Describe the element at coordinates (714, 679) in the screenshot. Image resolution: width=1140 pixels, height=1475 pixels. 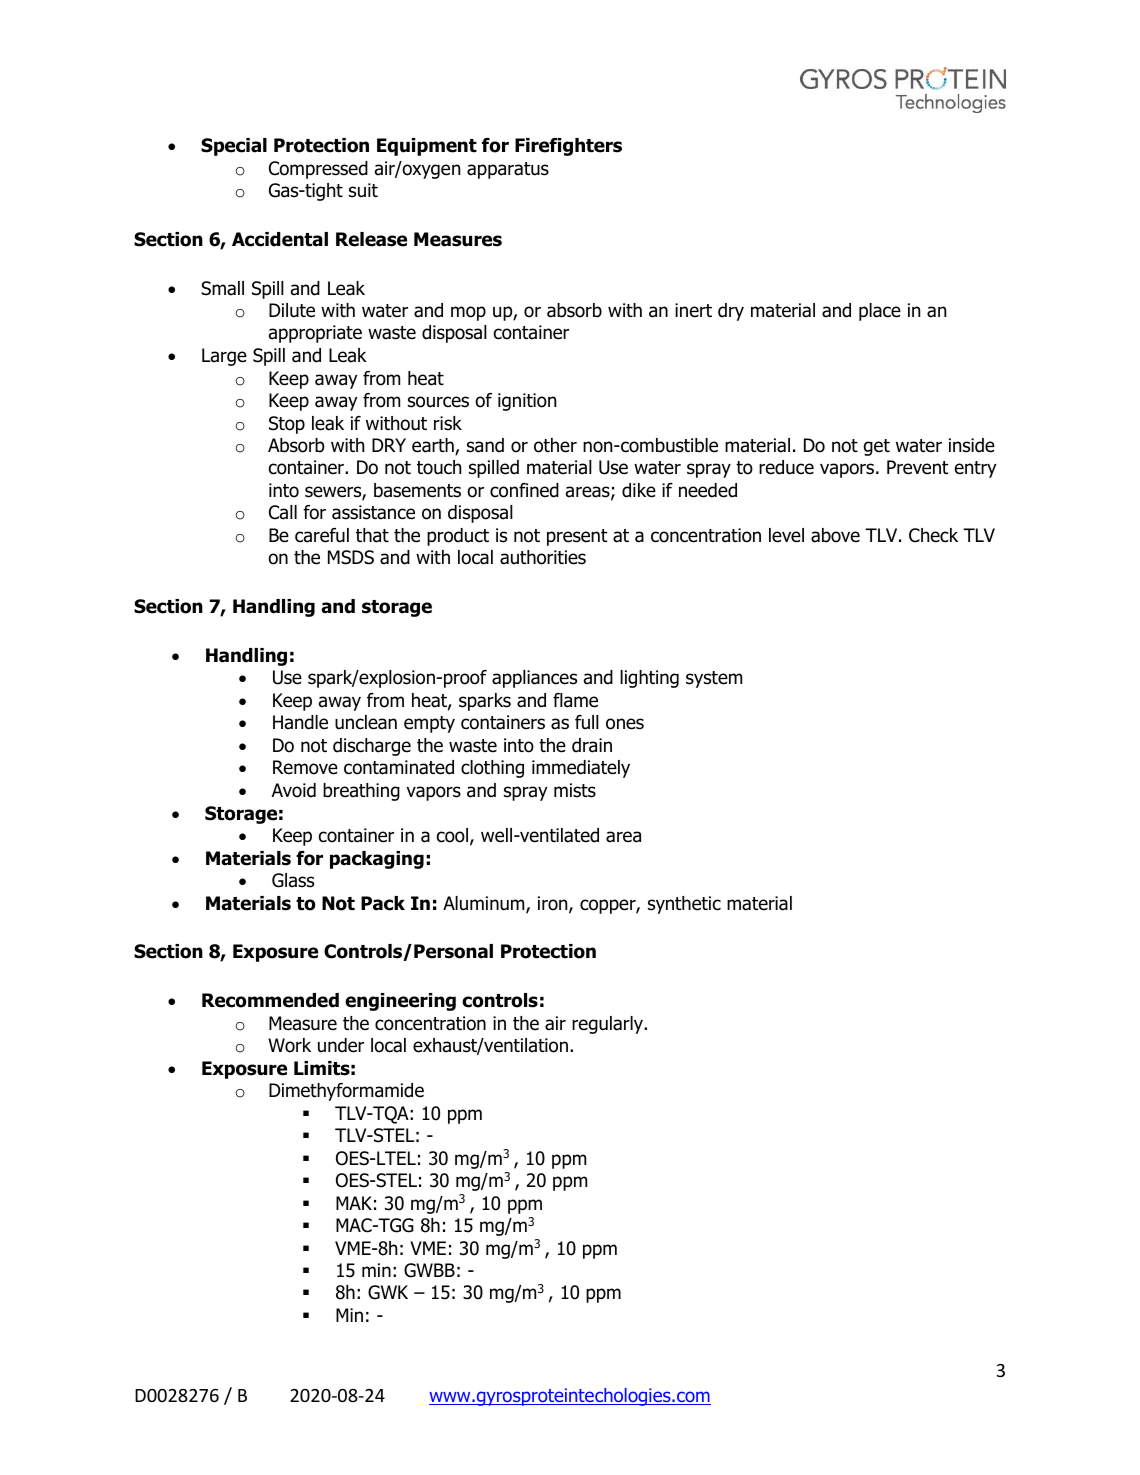
I see `system` at that location.
